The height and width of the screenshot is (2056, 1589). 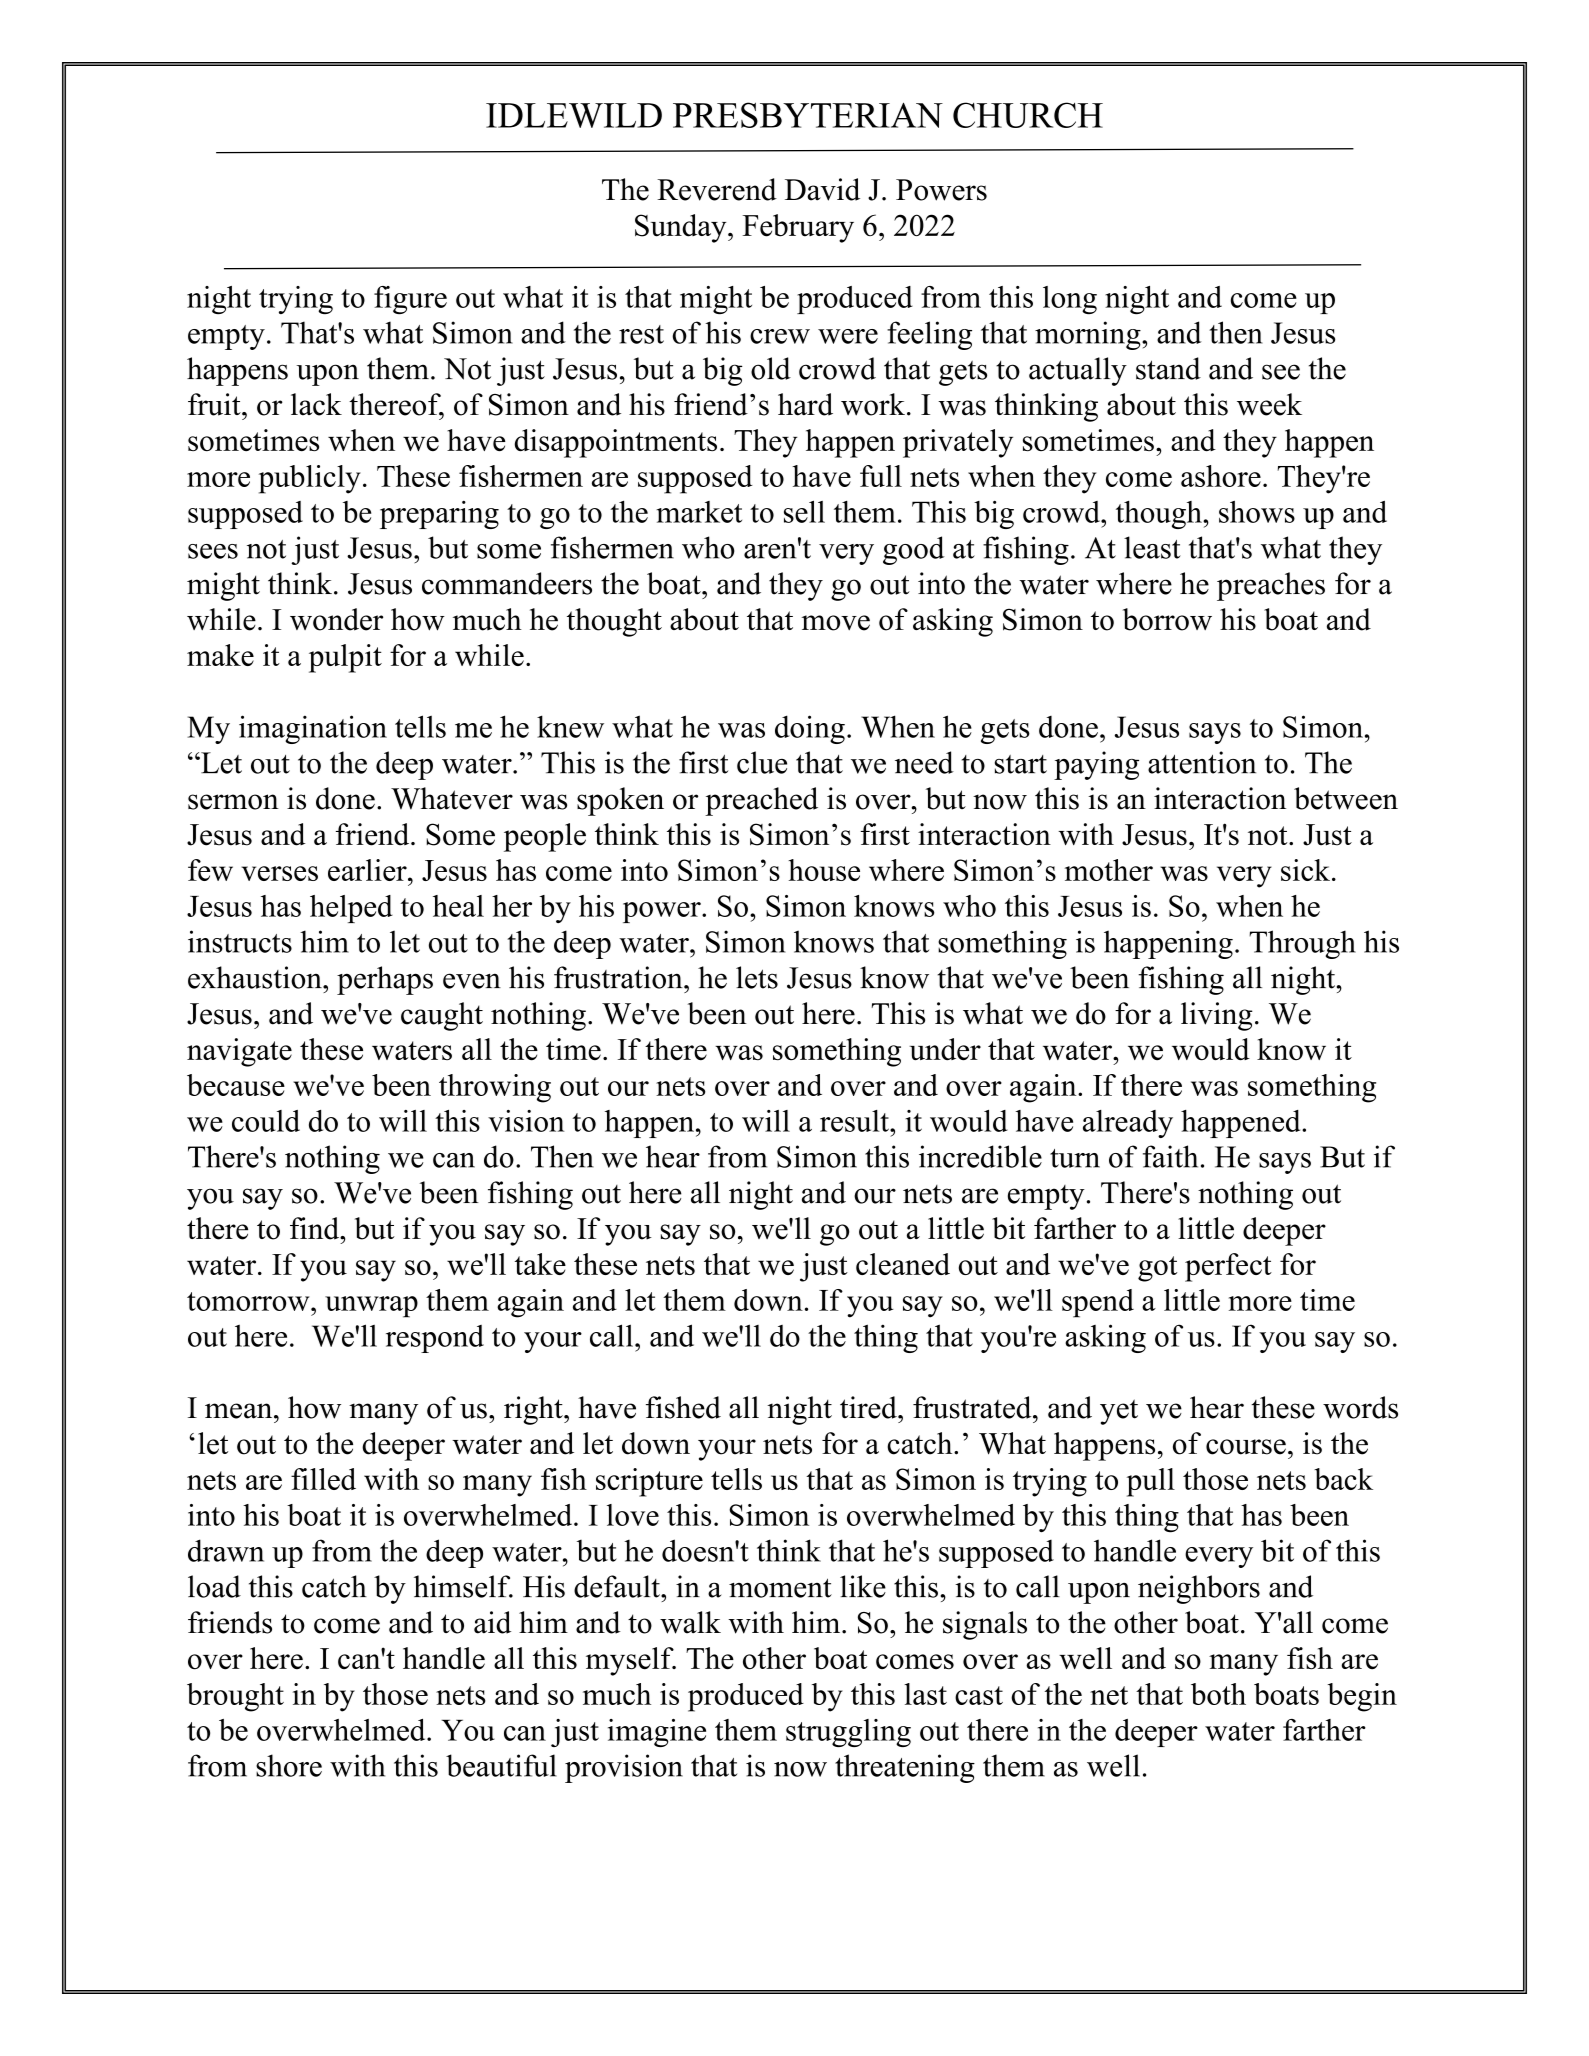 What do you see at coordinates (810, 729) in the screenshot?
I see `doing` at bounding box center [810, 729].
